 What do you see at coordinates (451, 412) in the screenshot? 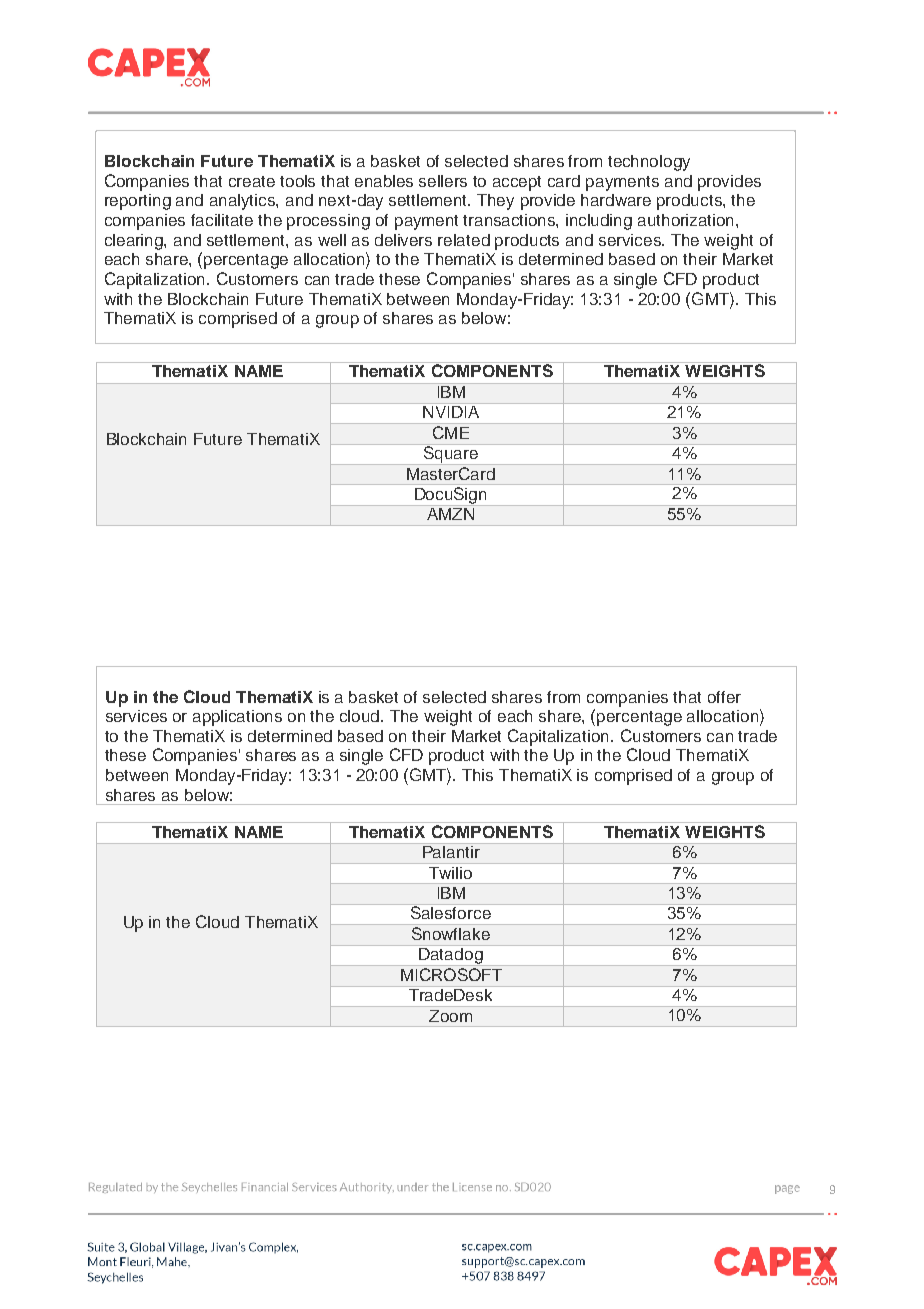
I see `NVIDIA` at bounding box center [451, 412].
